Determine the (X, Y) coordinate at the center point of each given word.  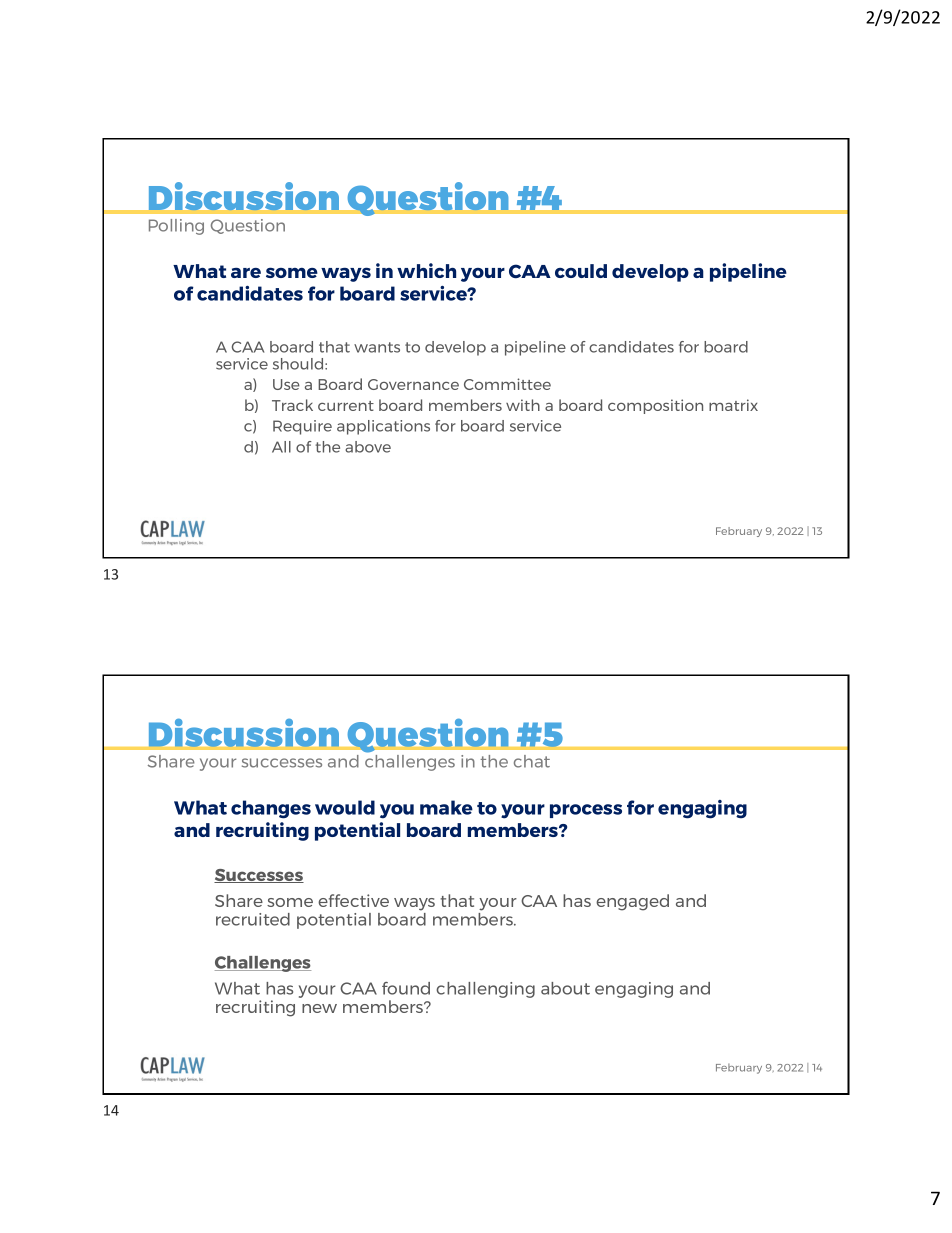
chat (532, 761)
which (426, 270)
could (581, 271)
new (319, 1008)
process (586, 811)
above (368, 447)
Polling (176, 227)
